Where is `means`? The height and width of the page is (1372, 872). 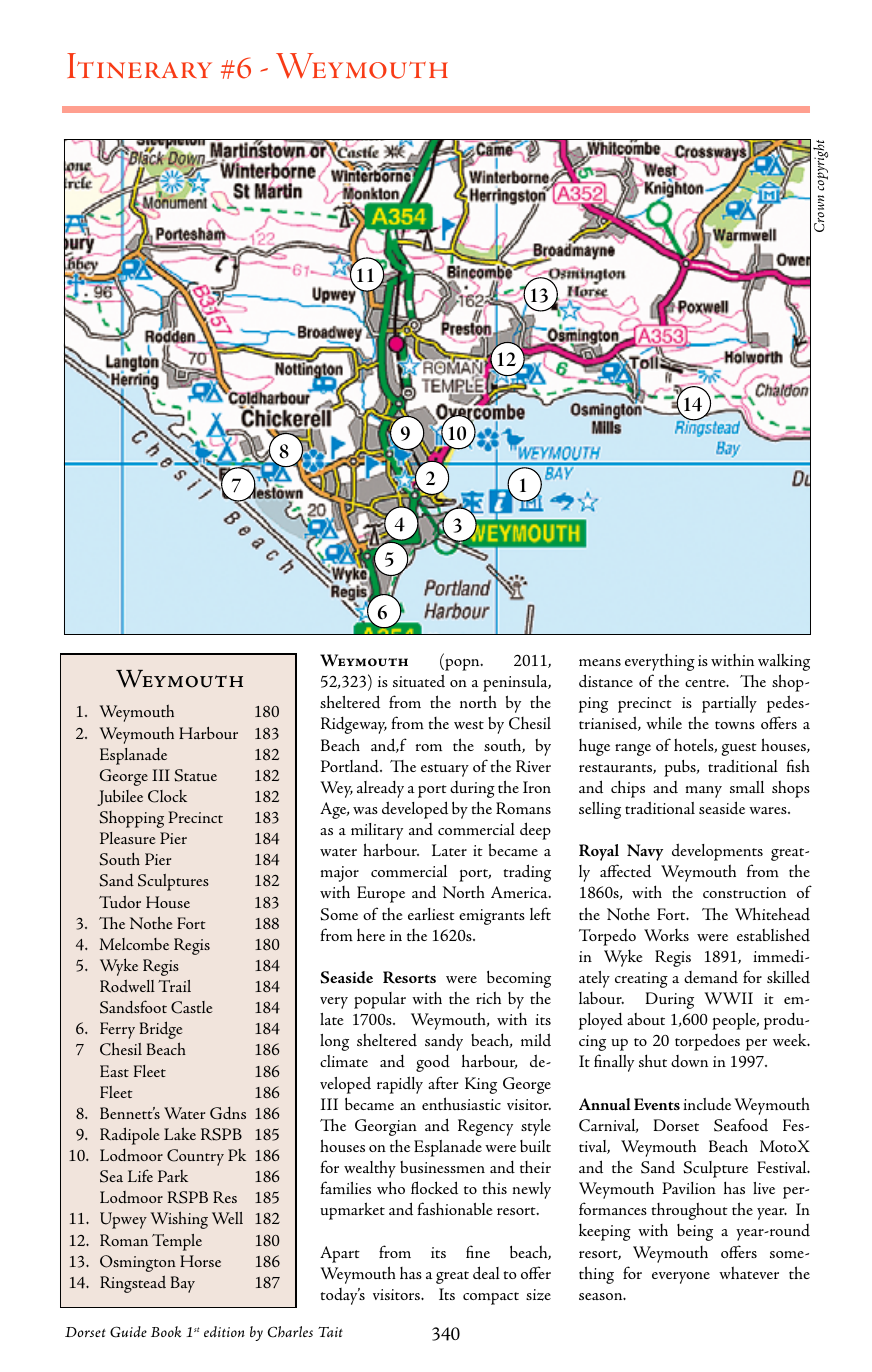
means is located at coordinates (600, 662).
